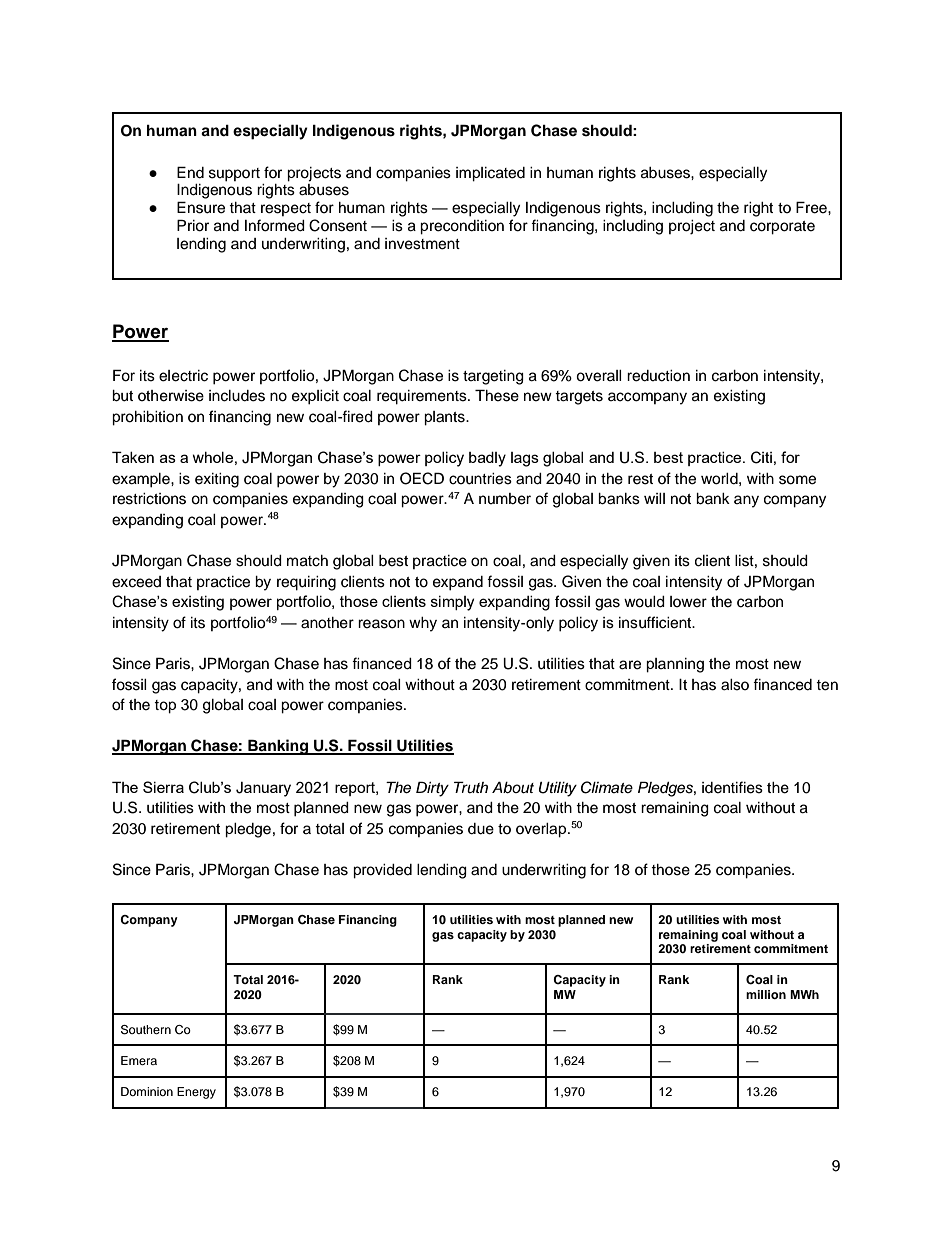 The image size is (952, 1233). Describe the element at coordinates (761, 457) in the page. I see `Citi` at that location.
